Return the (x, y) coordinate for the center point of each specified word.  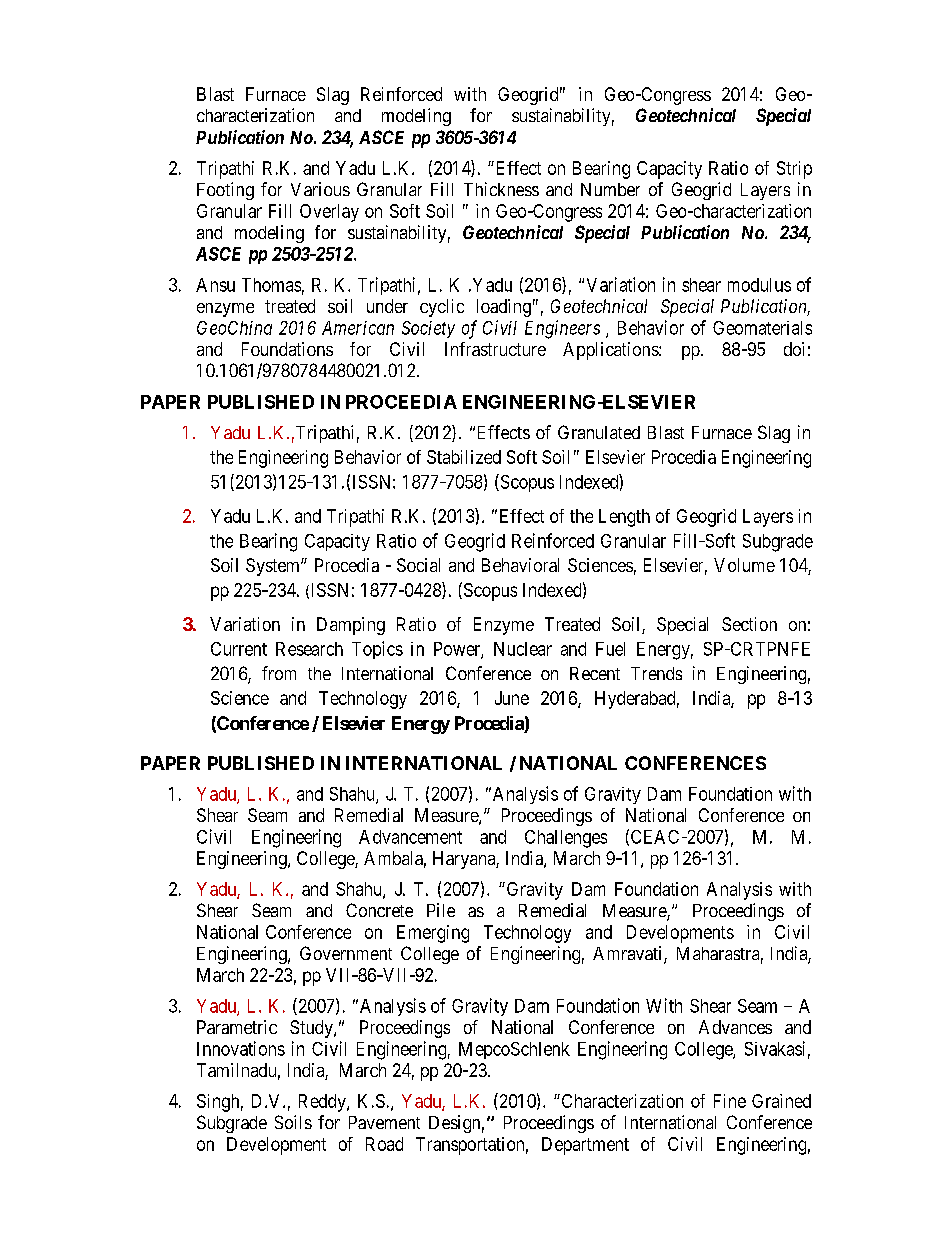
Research (309, 649)
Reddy (323, 1103)
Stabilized (464, 457)
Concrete (379, 910)
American (358, 328)
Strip (794, 170)
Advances (735, 1027)
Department (585, 1146)
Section (749, 624)
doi (794, 349)
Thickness (501, 189)
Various (320, 189)
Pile (441, 910)
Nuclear (523, 649)
